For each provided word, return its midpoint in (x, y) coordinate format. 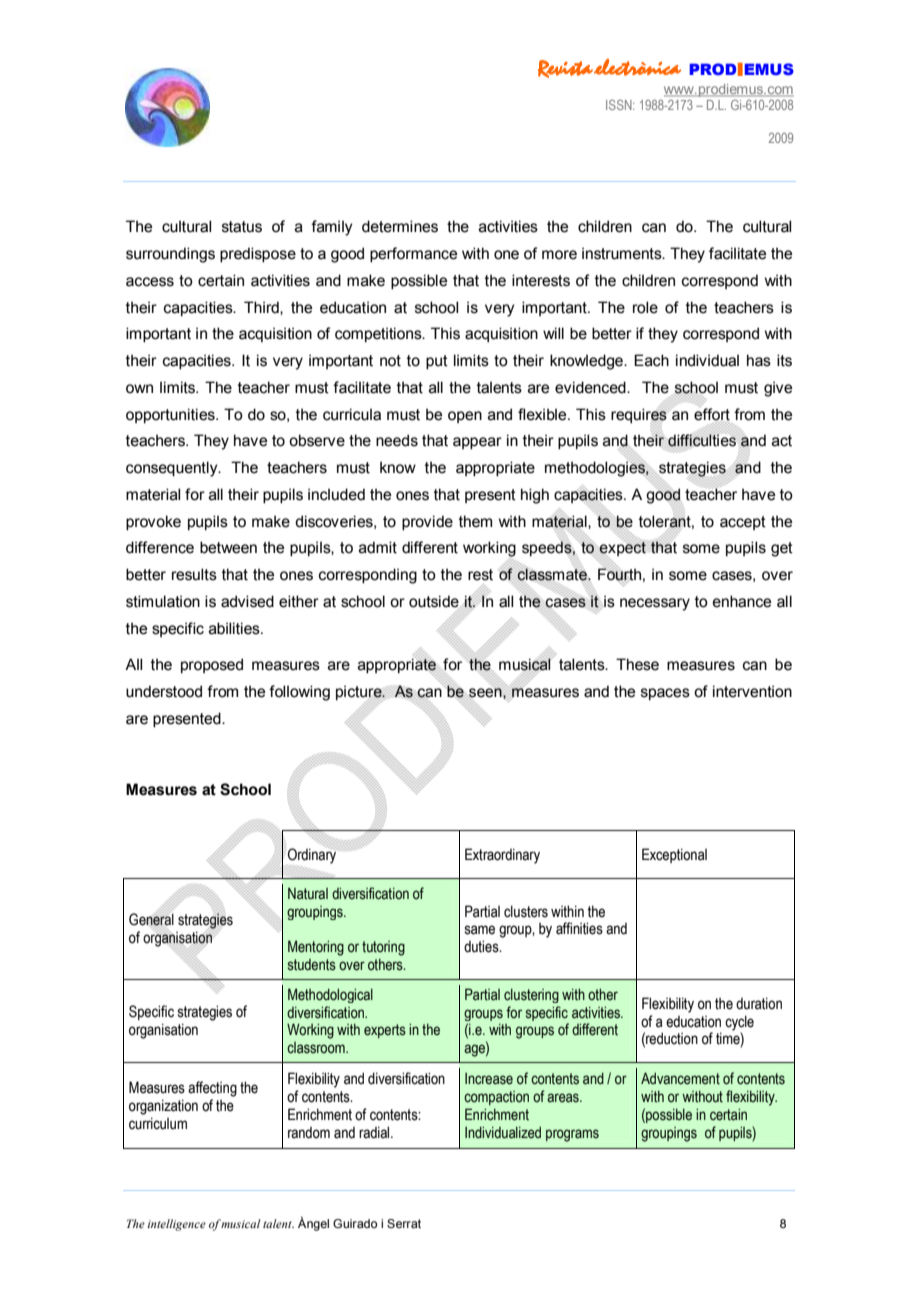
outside (435, 601)
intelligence (176, 1225)
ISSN (620, 104)
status (242, 227)
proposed (212, 665)
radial (375, 1132)
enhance (742, 601)
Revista (565, 69)
